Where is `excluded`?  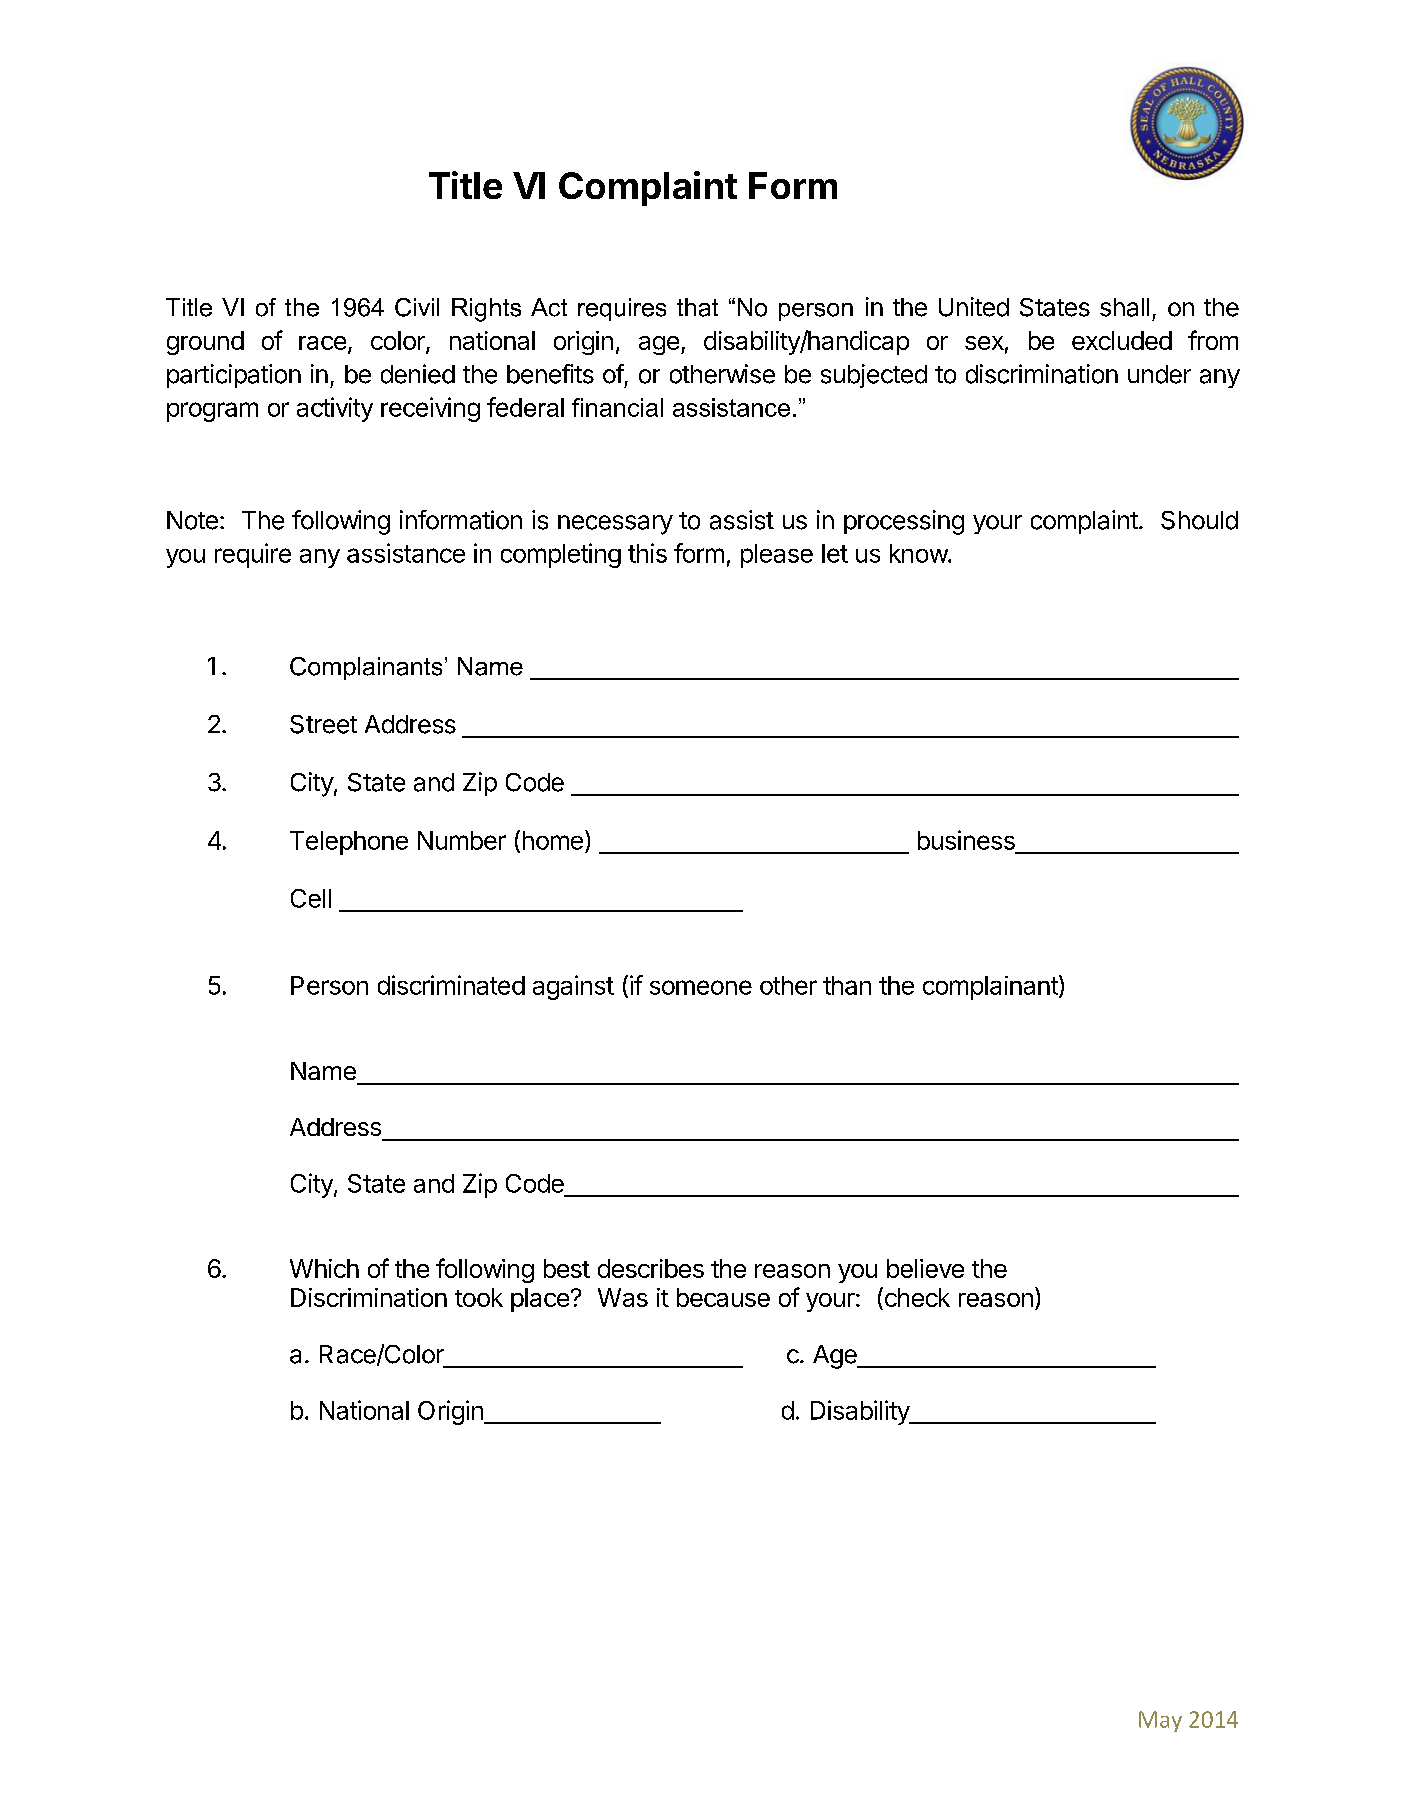
excluded is located at coordinates (1122, 340).
